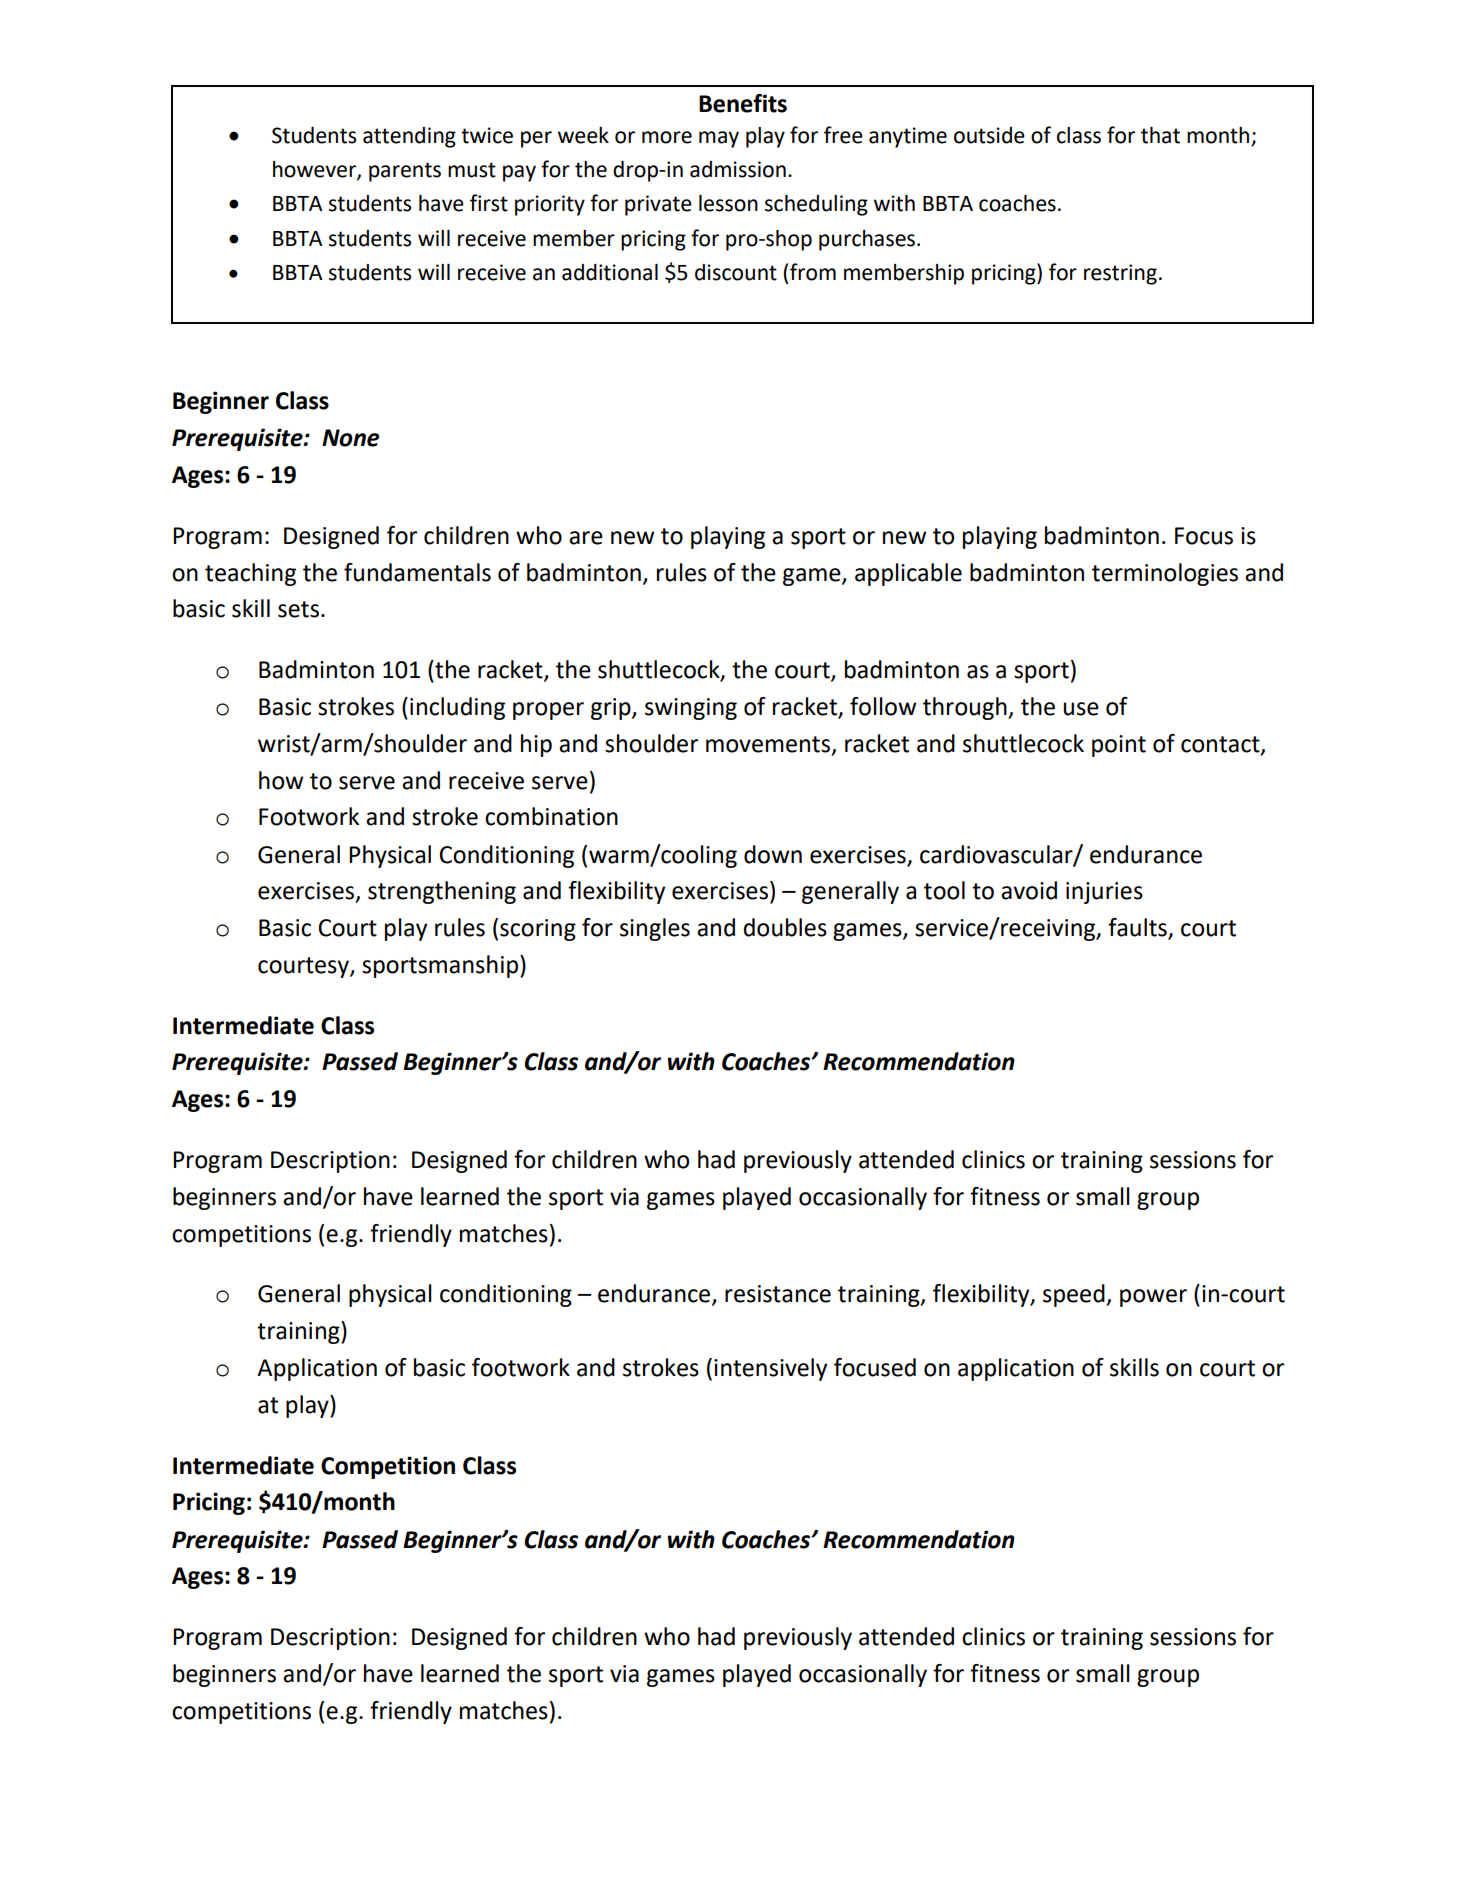 The image size is (1460, 1890). I want to click on that, so click(1160, 135).
